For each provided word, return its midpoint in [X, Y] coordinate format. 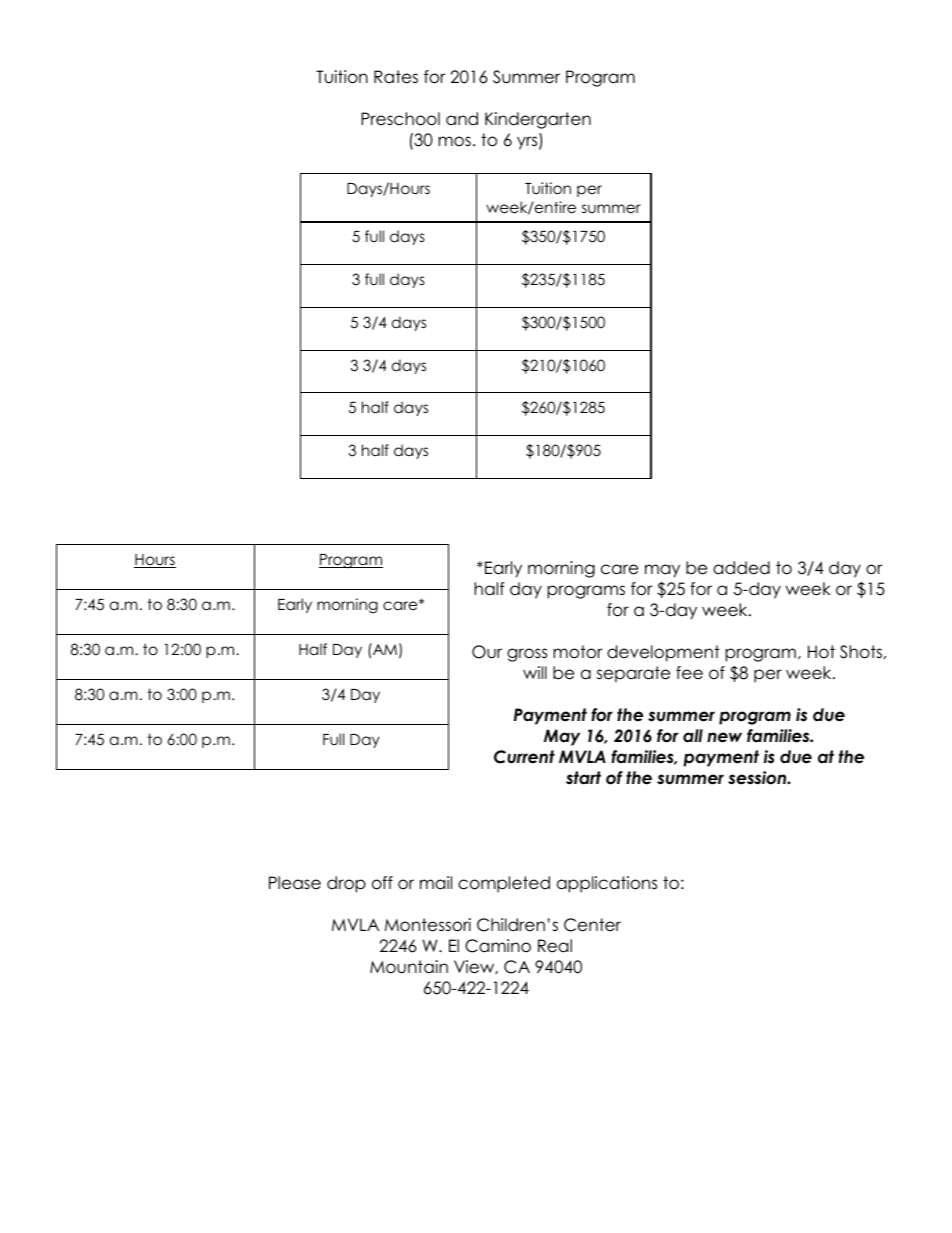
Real [555, 946]
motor [577, 652]
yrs [528, 143]
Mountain [409, 967]
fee [689, 673]
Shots [861, 652]
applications [607, 884]
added [741, 568]
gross [527, 655]
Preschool [400, 119]
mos [454, 141]
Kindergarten [538, 120]
